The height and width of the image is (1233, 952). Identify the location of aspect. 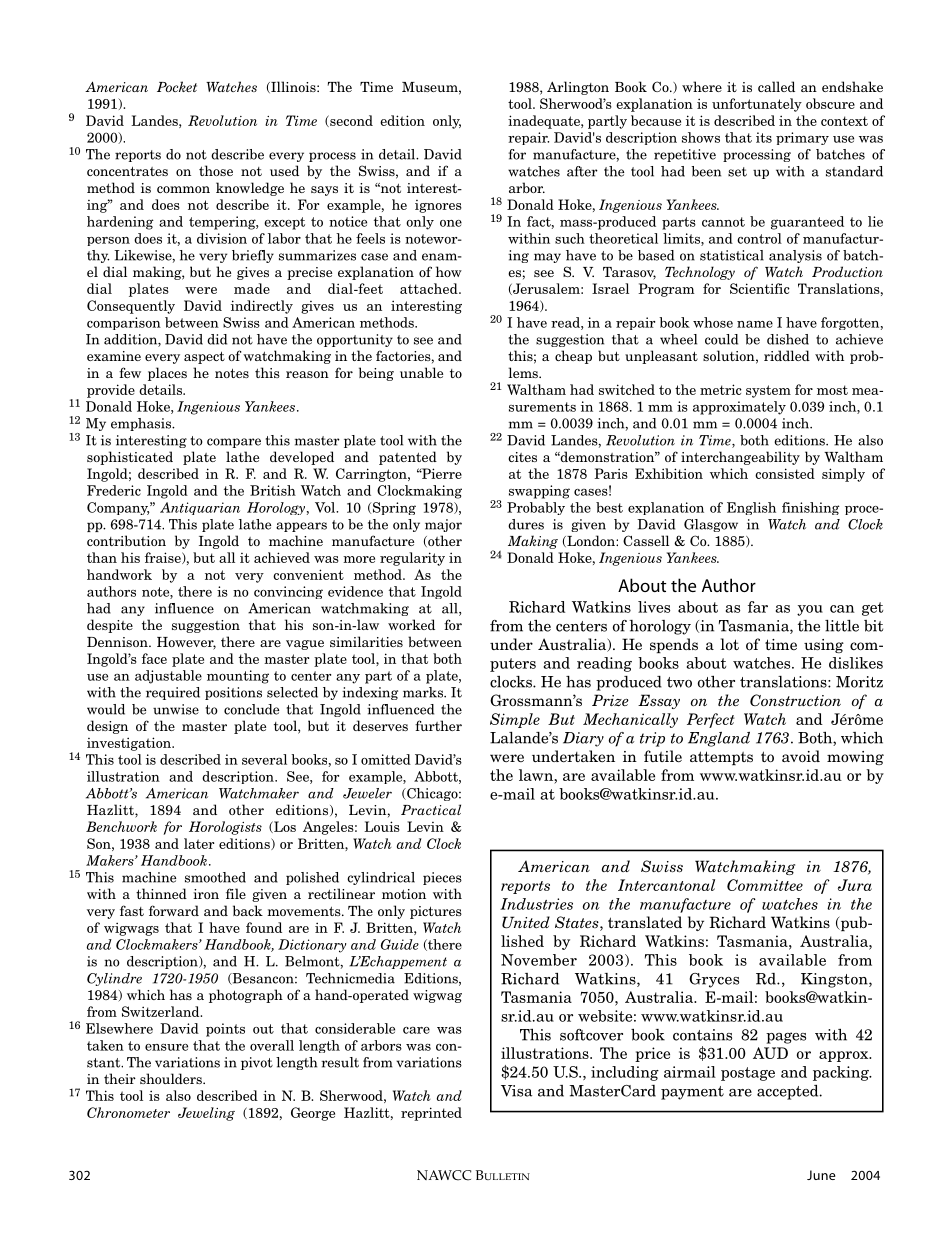
(204, 357).
